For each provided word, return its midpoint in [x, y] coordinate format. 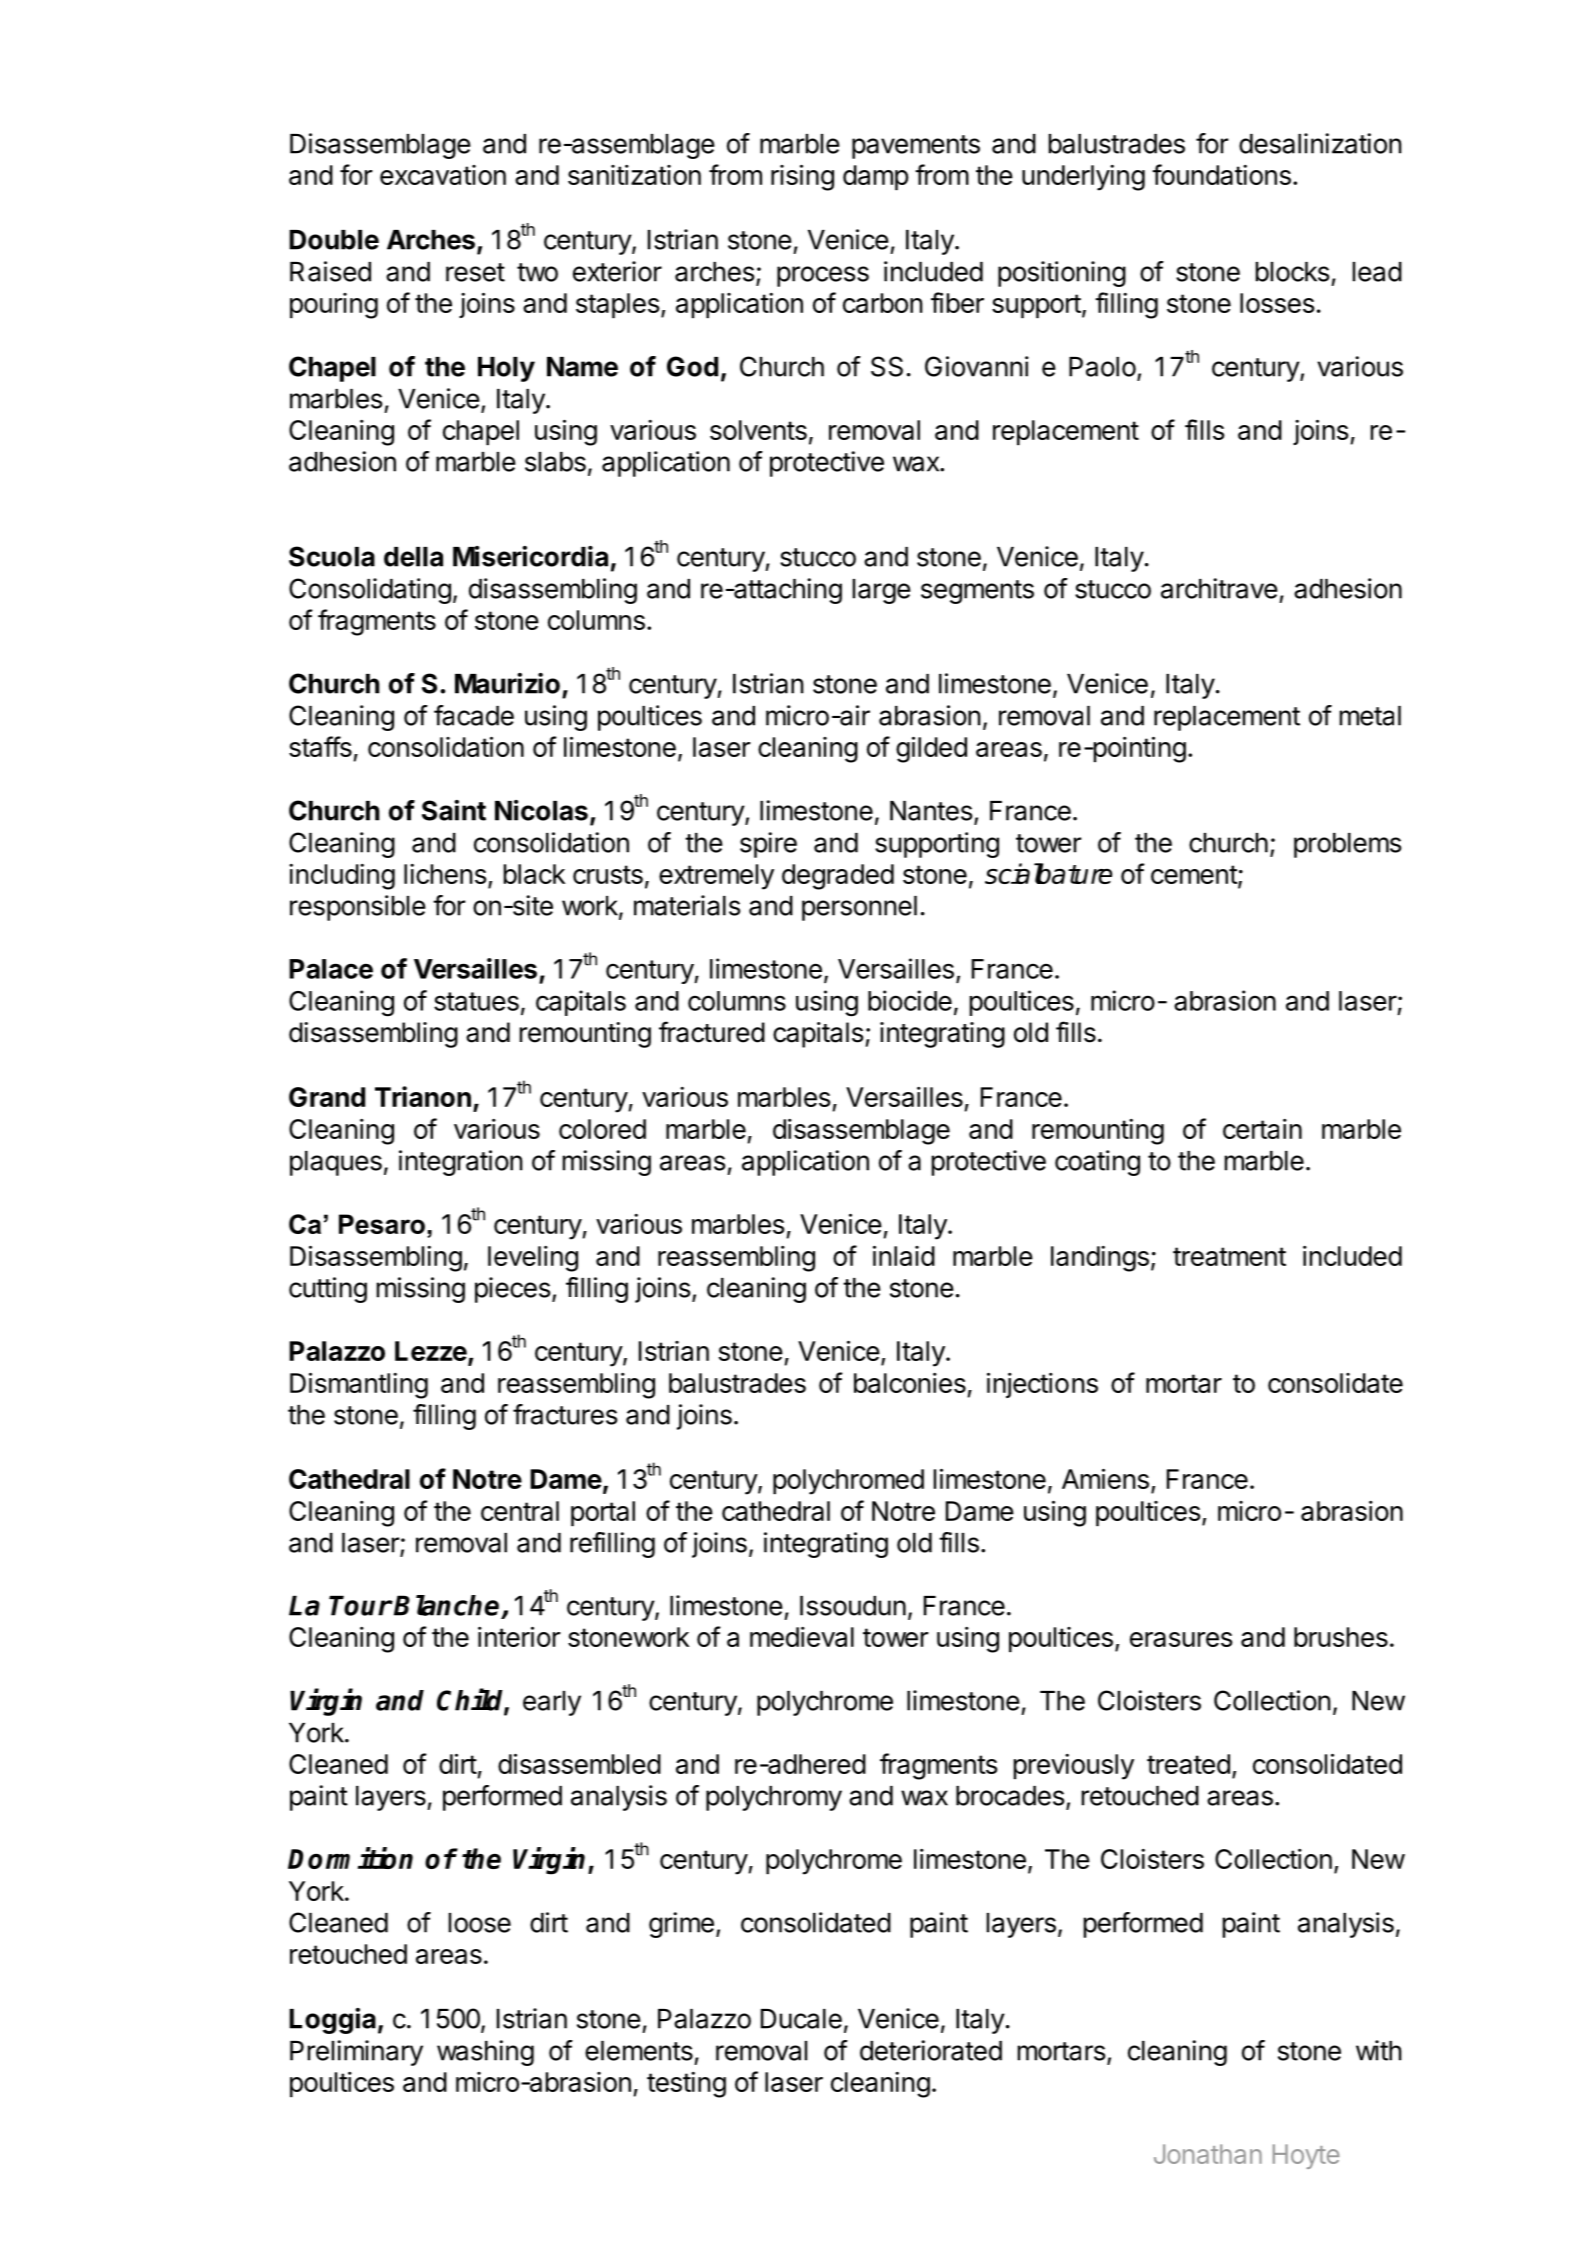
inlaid [904, 1255]
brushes [1341, 1637]
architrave [1219, 588]
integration [461, 1163]
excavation [443, 175]
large [882, 591]
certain [1262, 1129]
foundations [1221, 174]
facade [474, 715]
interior [519, 1636]
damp [876, 177]
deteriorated [931, 2050]
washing [485, 2053]
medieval [802, 1637]
